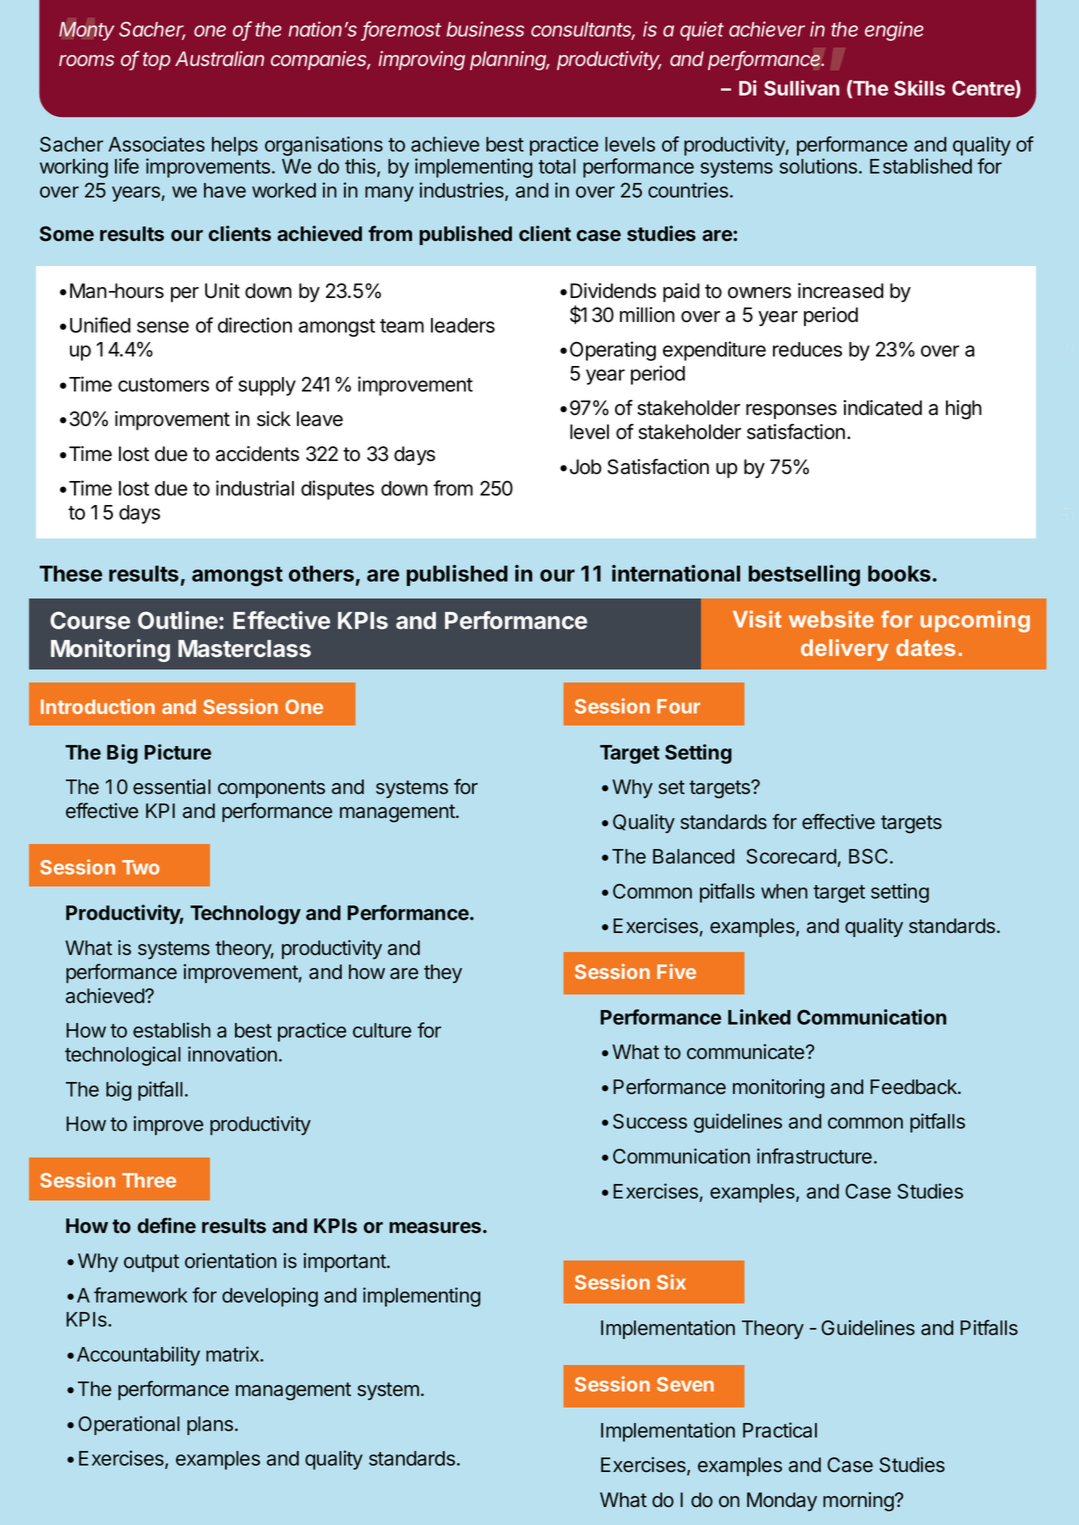 This screenshot has width=1079, height=1525. What do you see at coordinates (870, 856) in the screenshot?
I see `BSC` at bounding box center [870, 856].
